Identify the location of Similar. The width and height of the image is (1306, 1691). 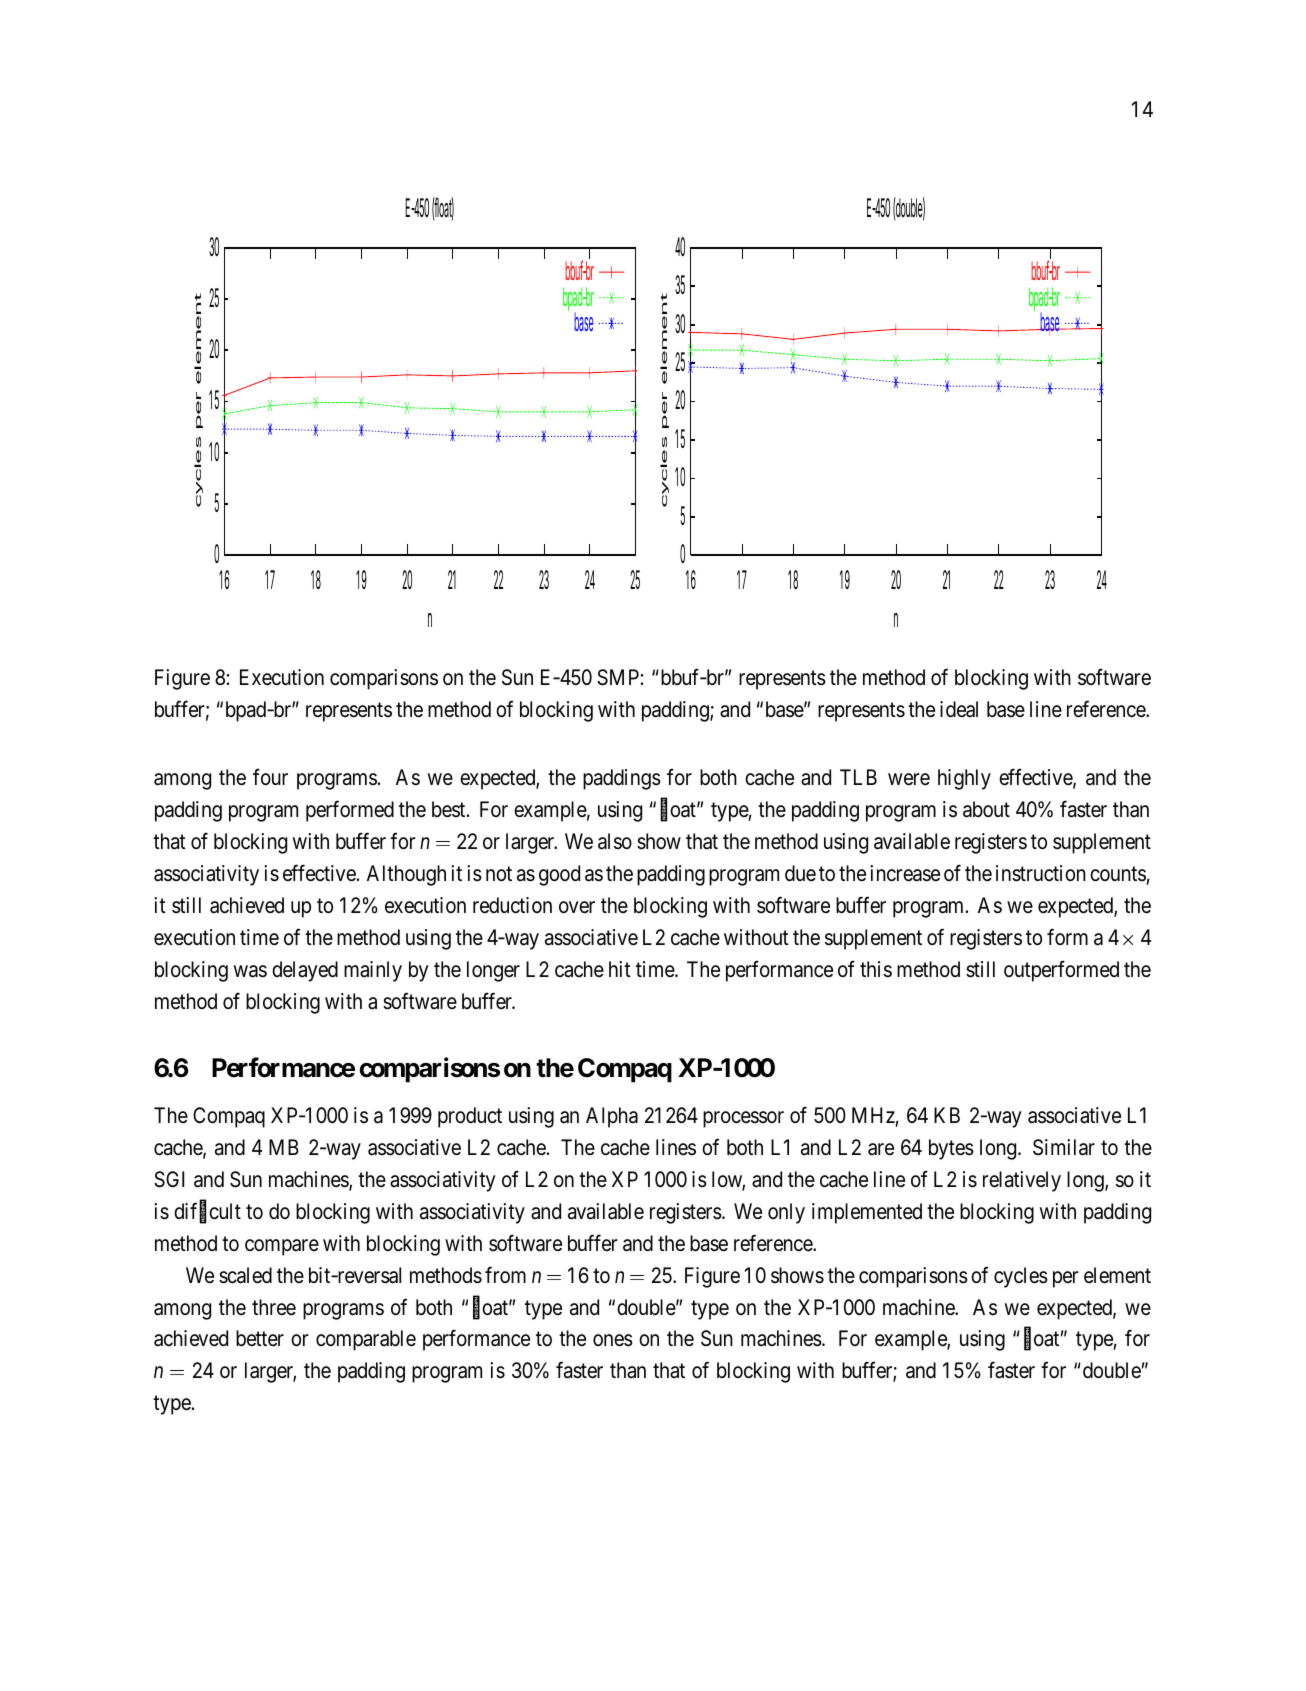
(1064, 1147).
